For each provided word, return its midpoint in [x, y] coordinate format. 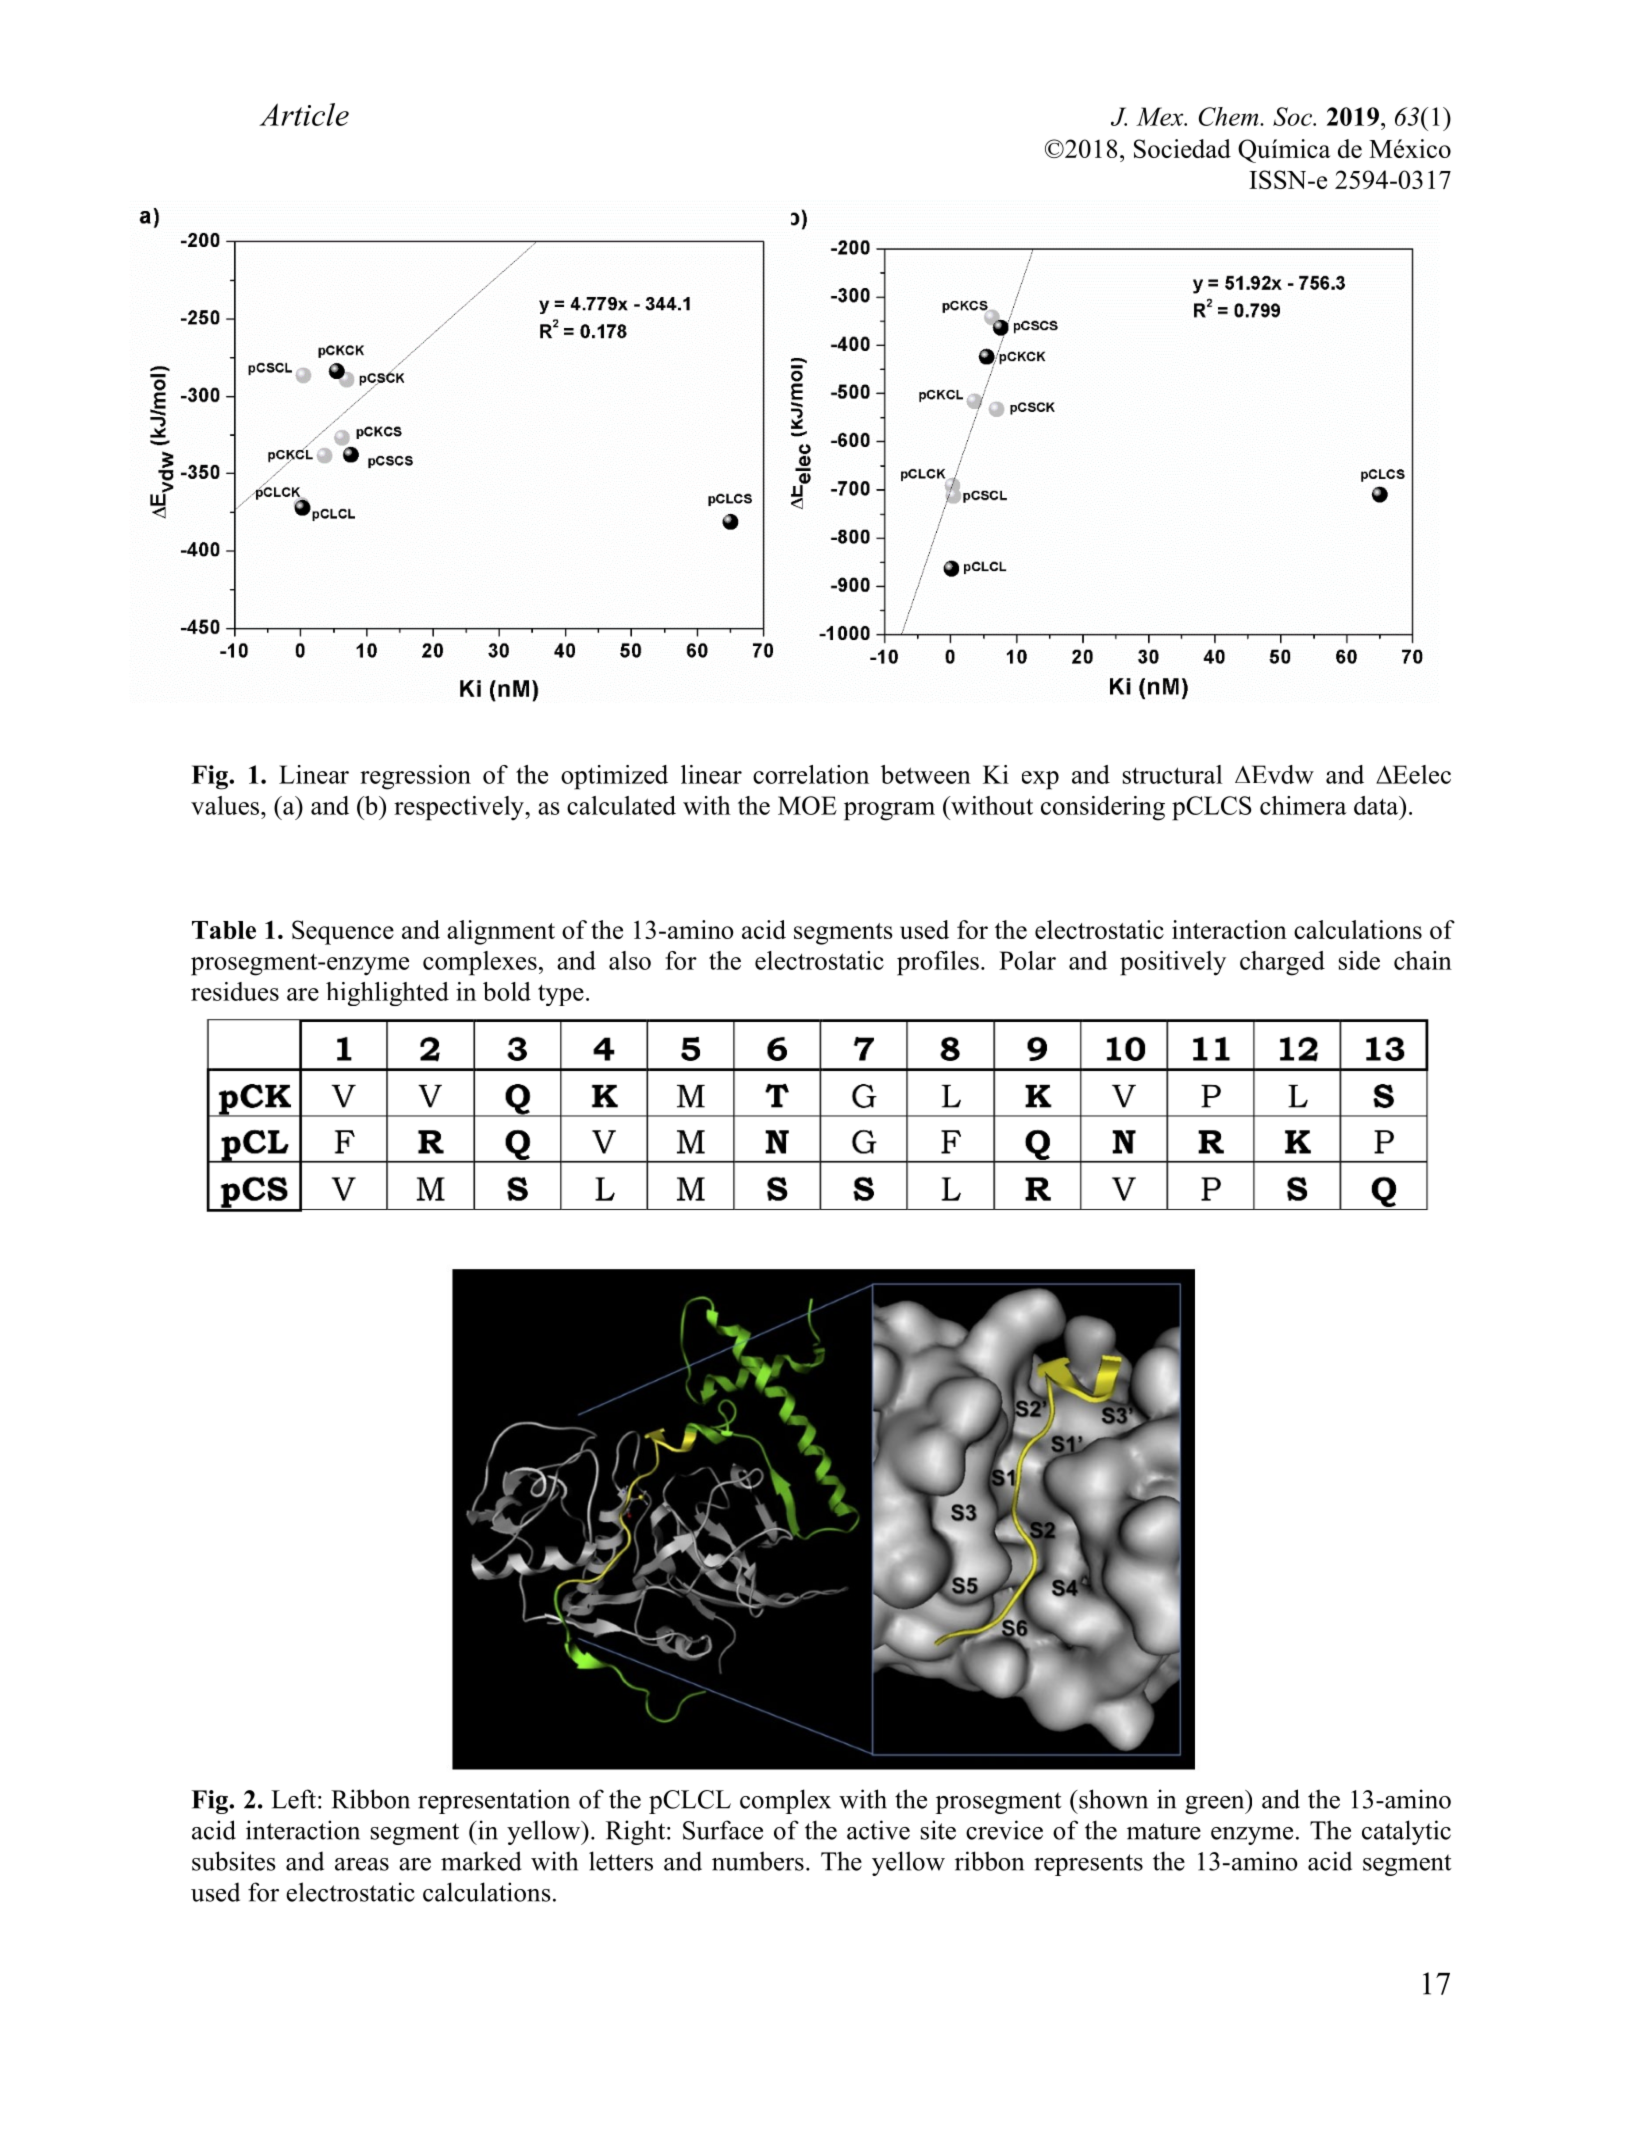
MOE [807, 805]
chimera [1303, 805]
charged [1282, 963]
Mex [1161, 116]
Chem [1230, 116]
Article [304, 114]
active [878, 1830]
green [1216, 1805]
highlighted [387, 994]
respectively [460, 808]
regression [415, 777]
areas [362, 1864]
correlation [811, 774]
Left [293, 1799]
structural [1173, 774]
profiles [938, 963]
